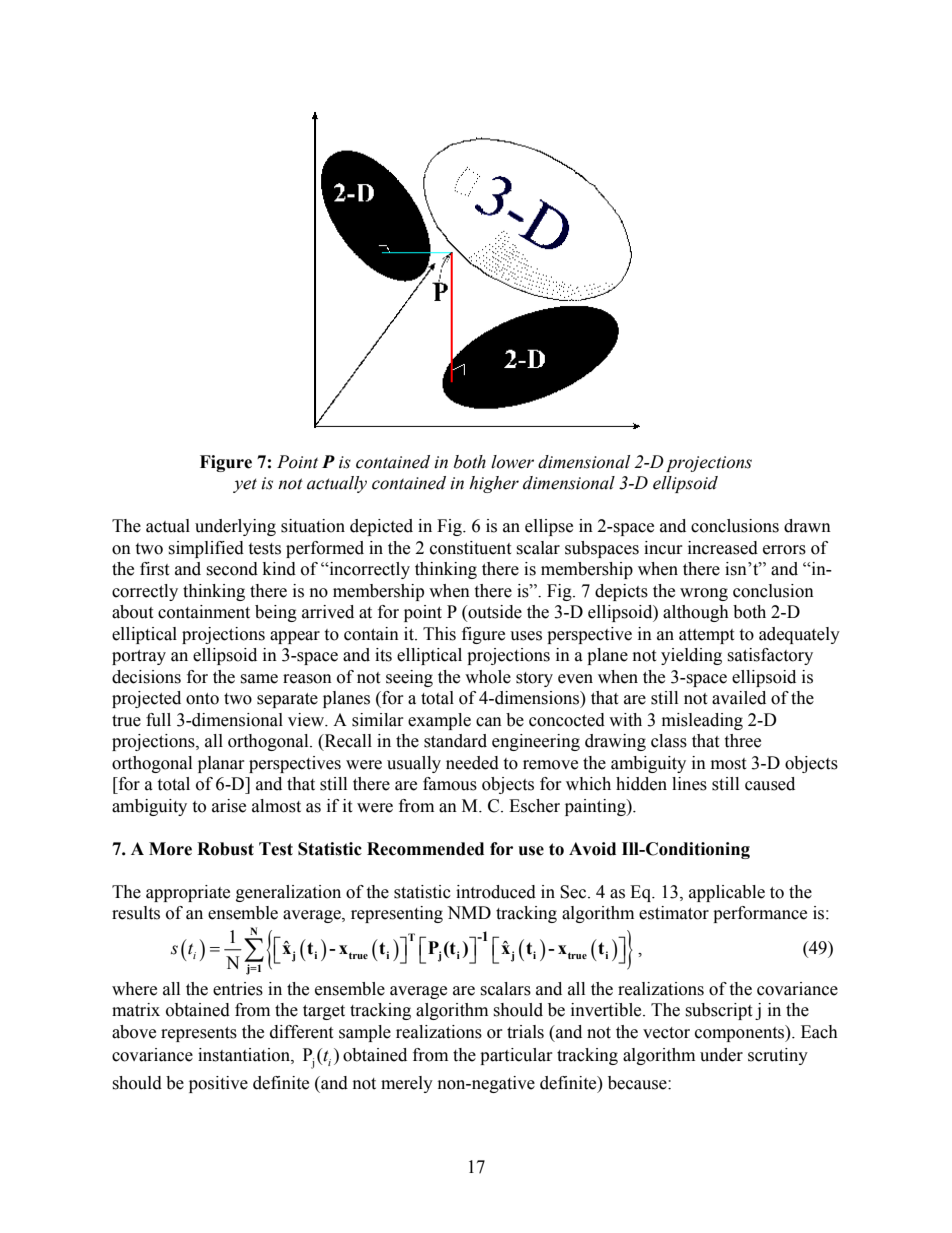  Describe the element at coordinates (727, 893) in the image. I see `applicable` at that location.
